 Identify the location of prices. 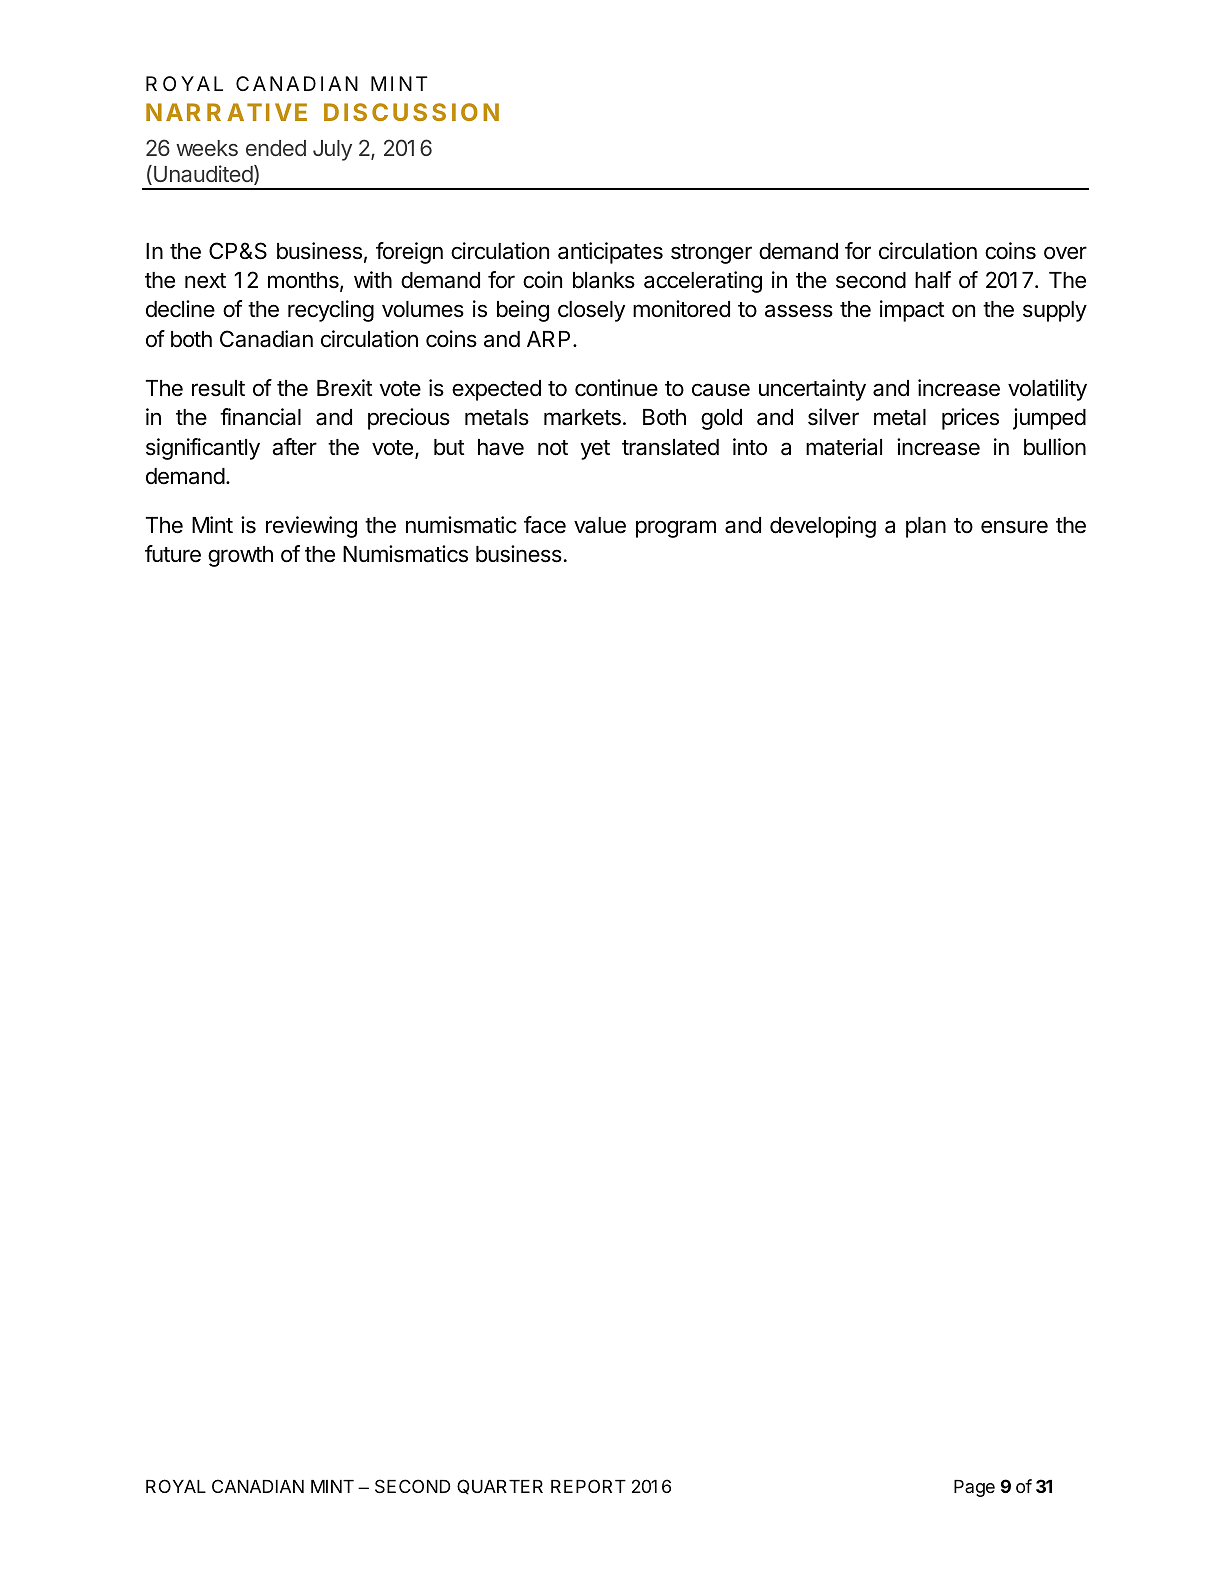
(970, 419).
